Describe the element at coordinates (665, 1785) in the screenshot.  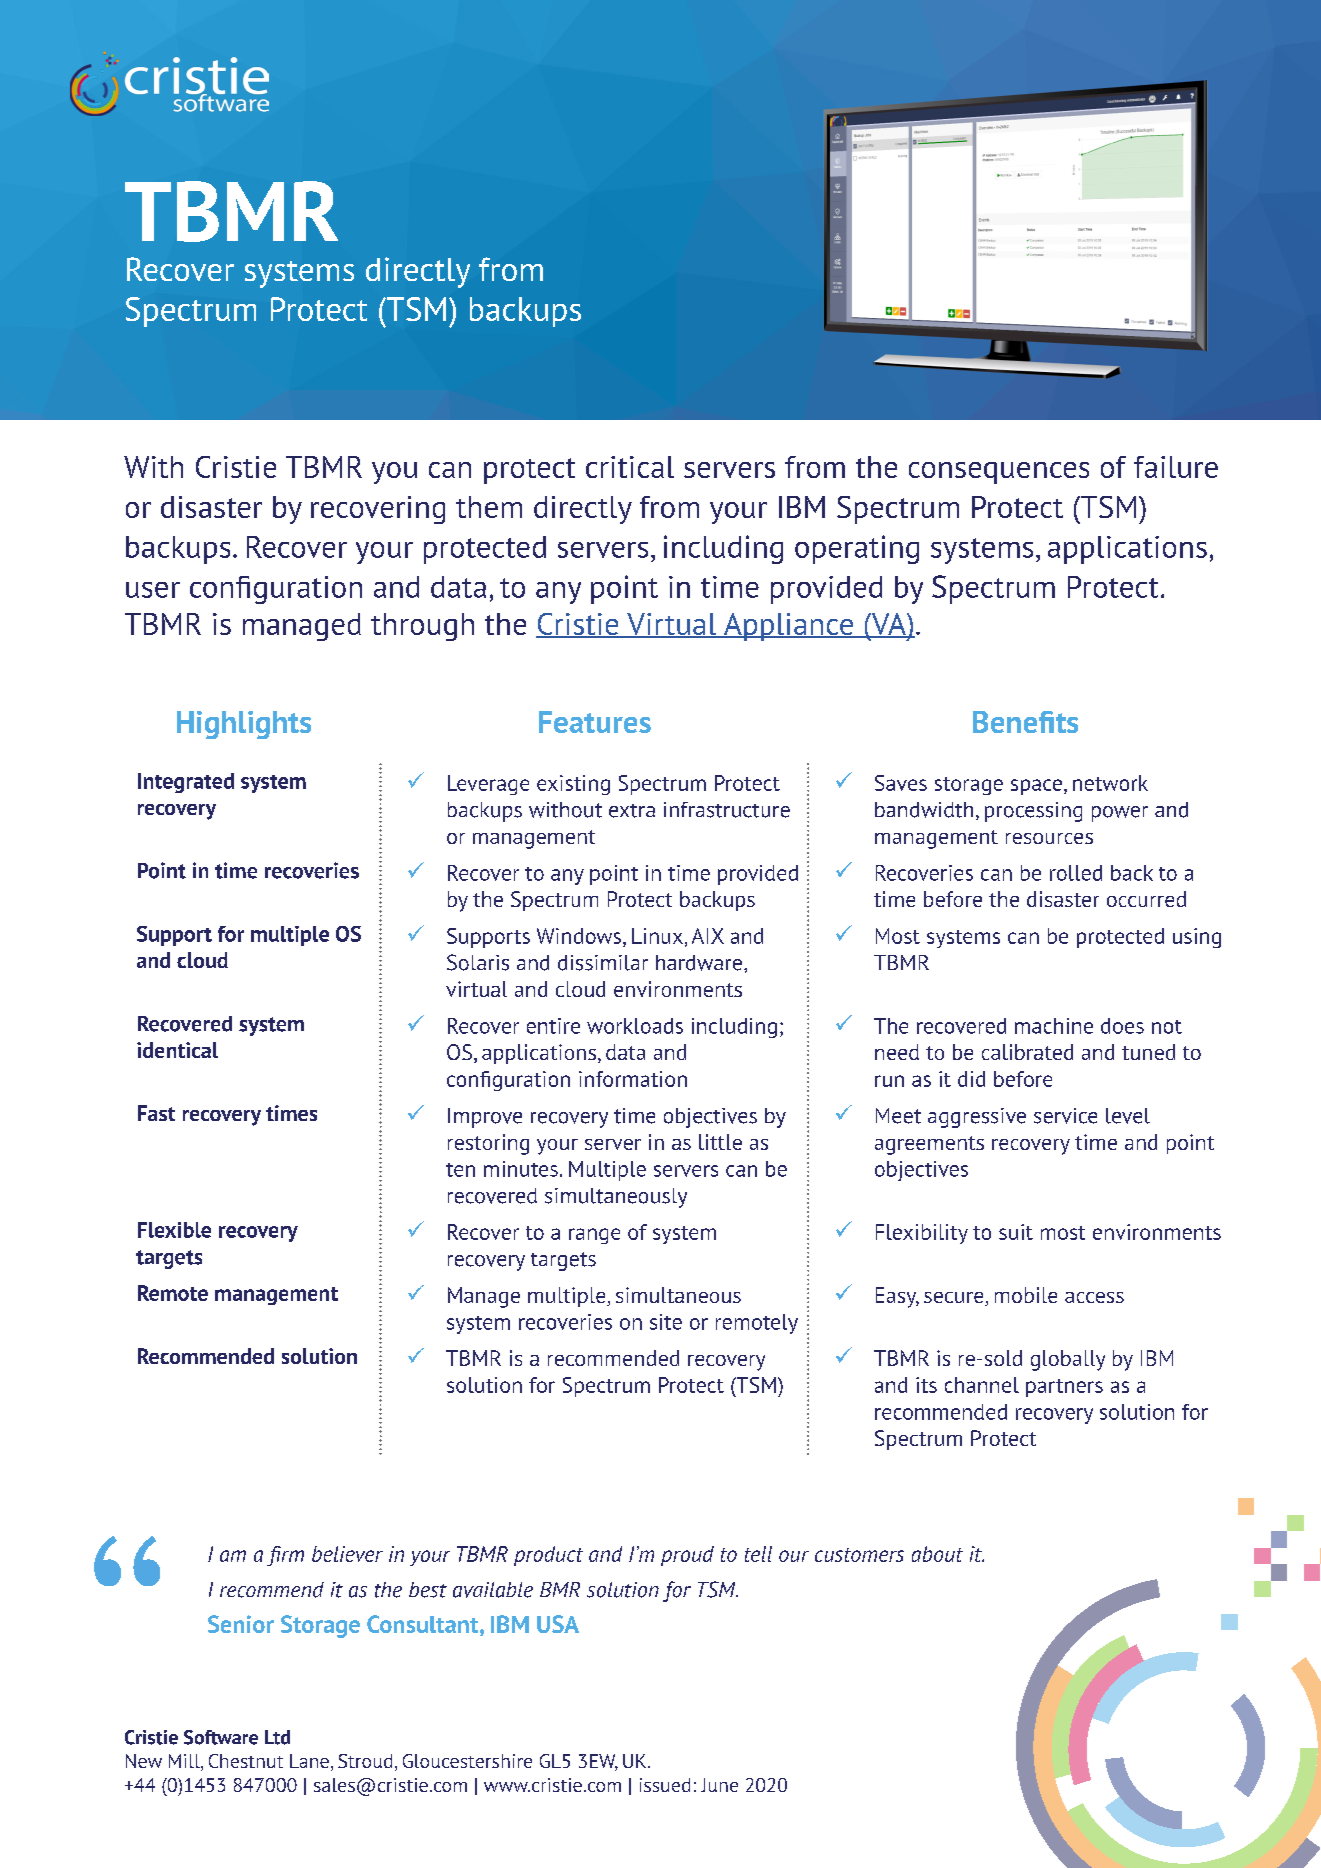
I see `issued` at that location.
